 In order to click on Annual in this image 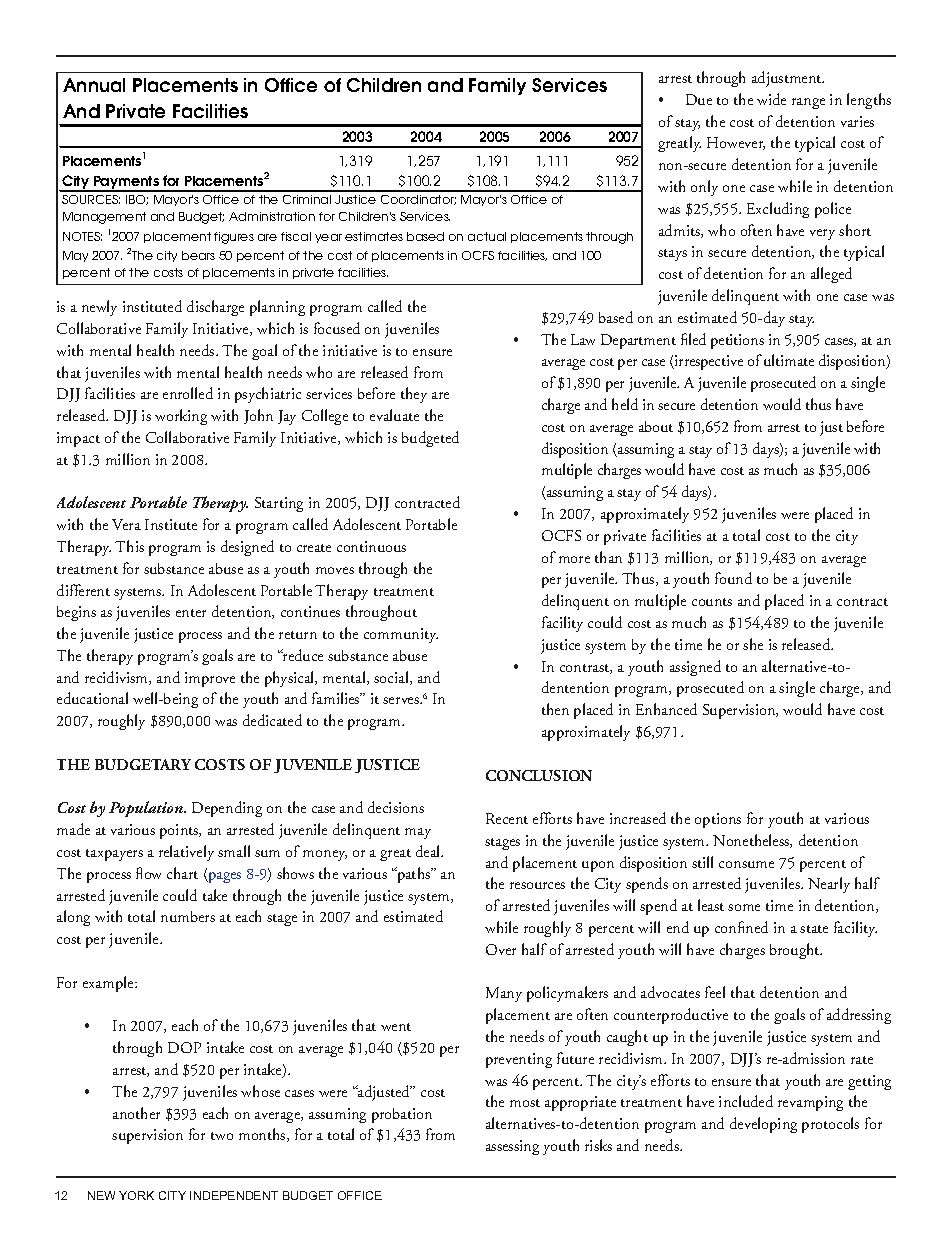, I will do `click(94, 85)`.
